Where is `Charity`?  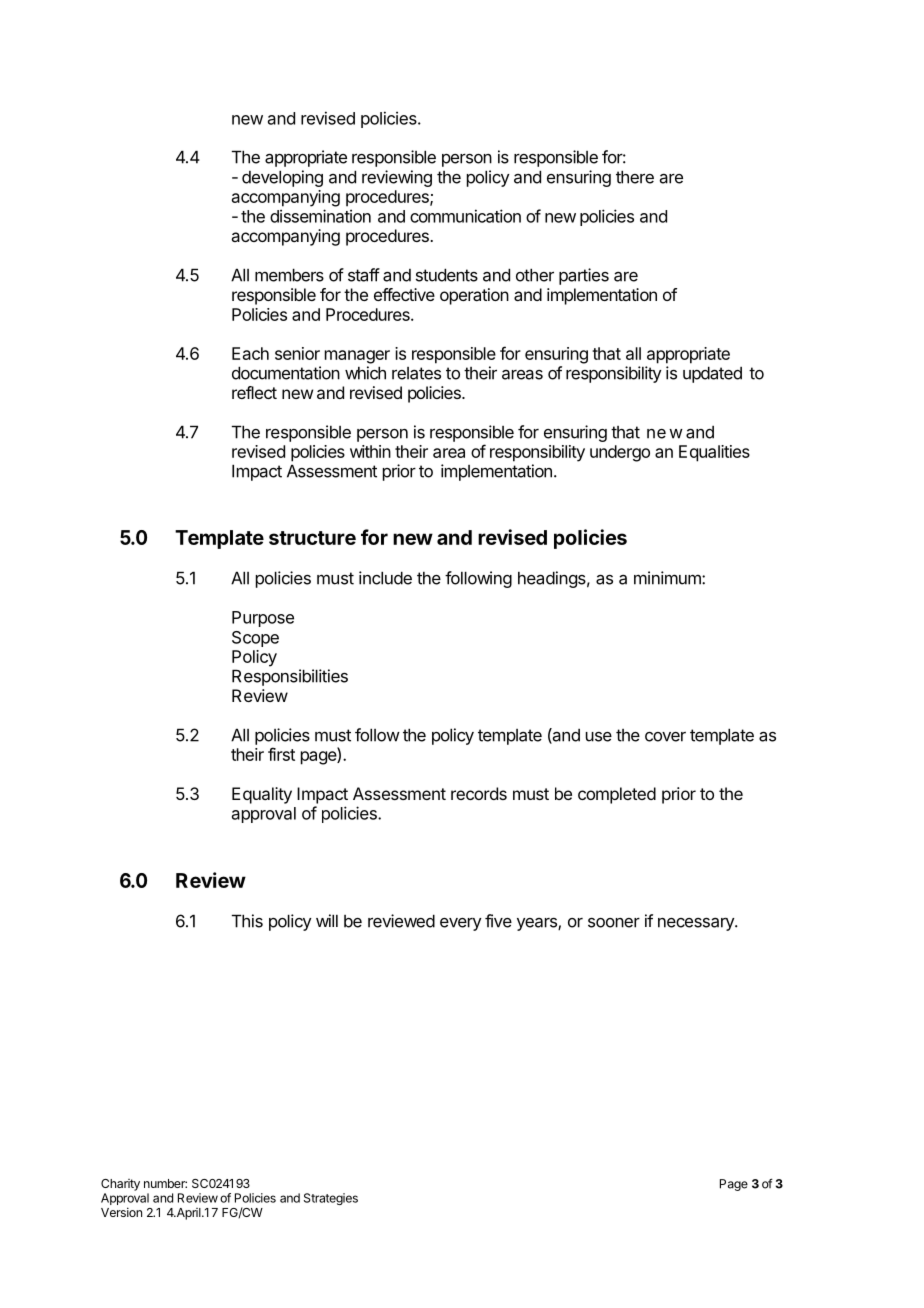 Charity is located at coordinates (120, 1185).
